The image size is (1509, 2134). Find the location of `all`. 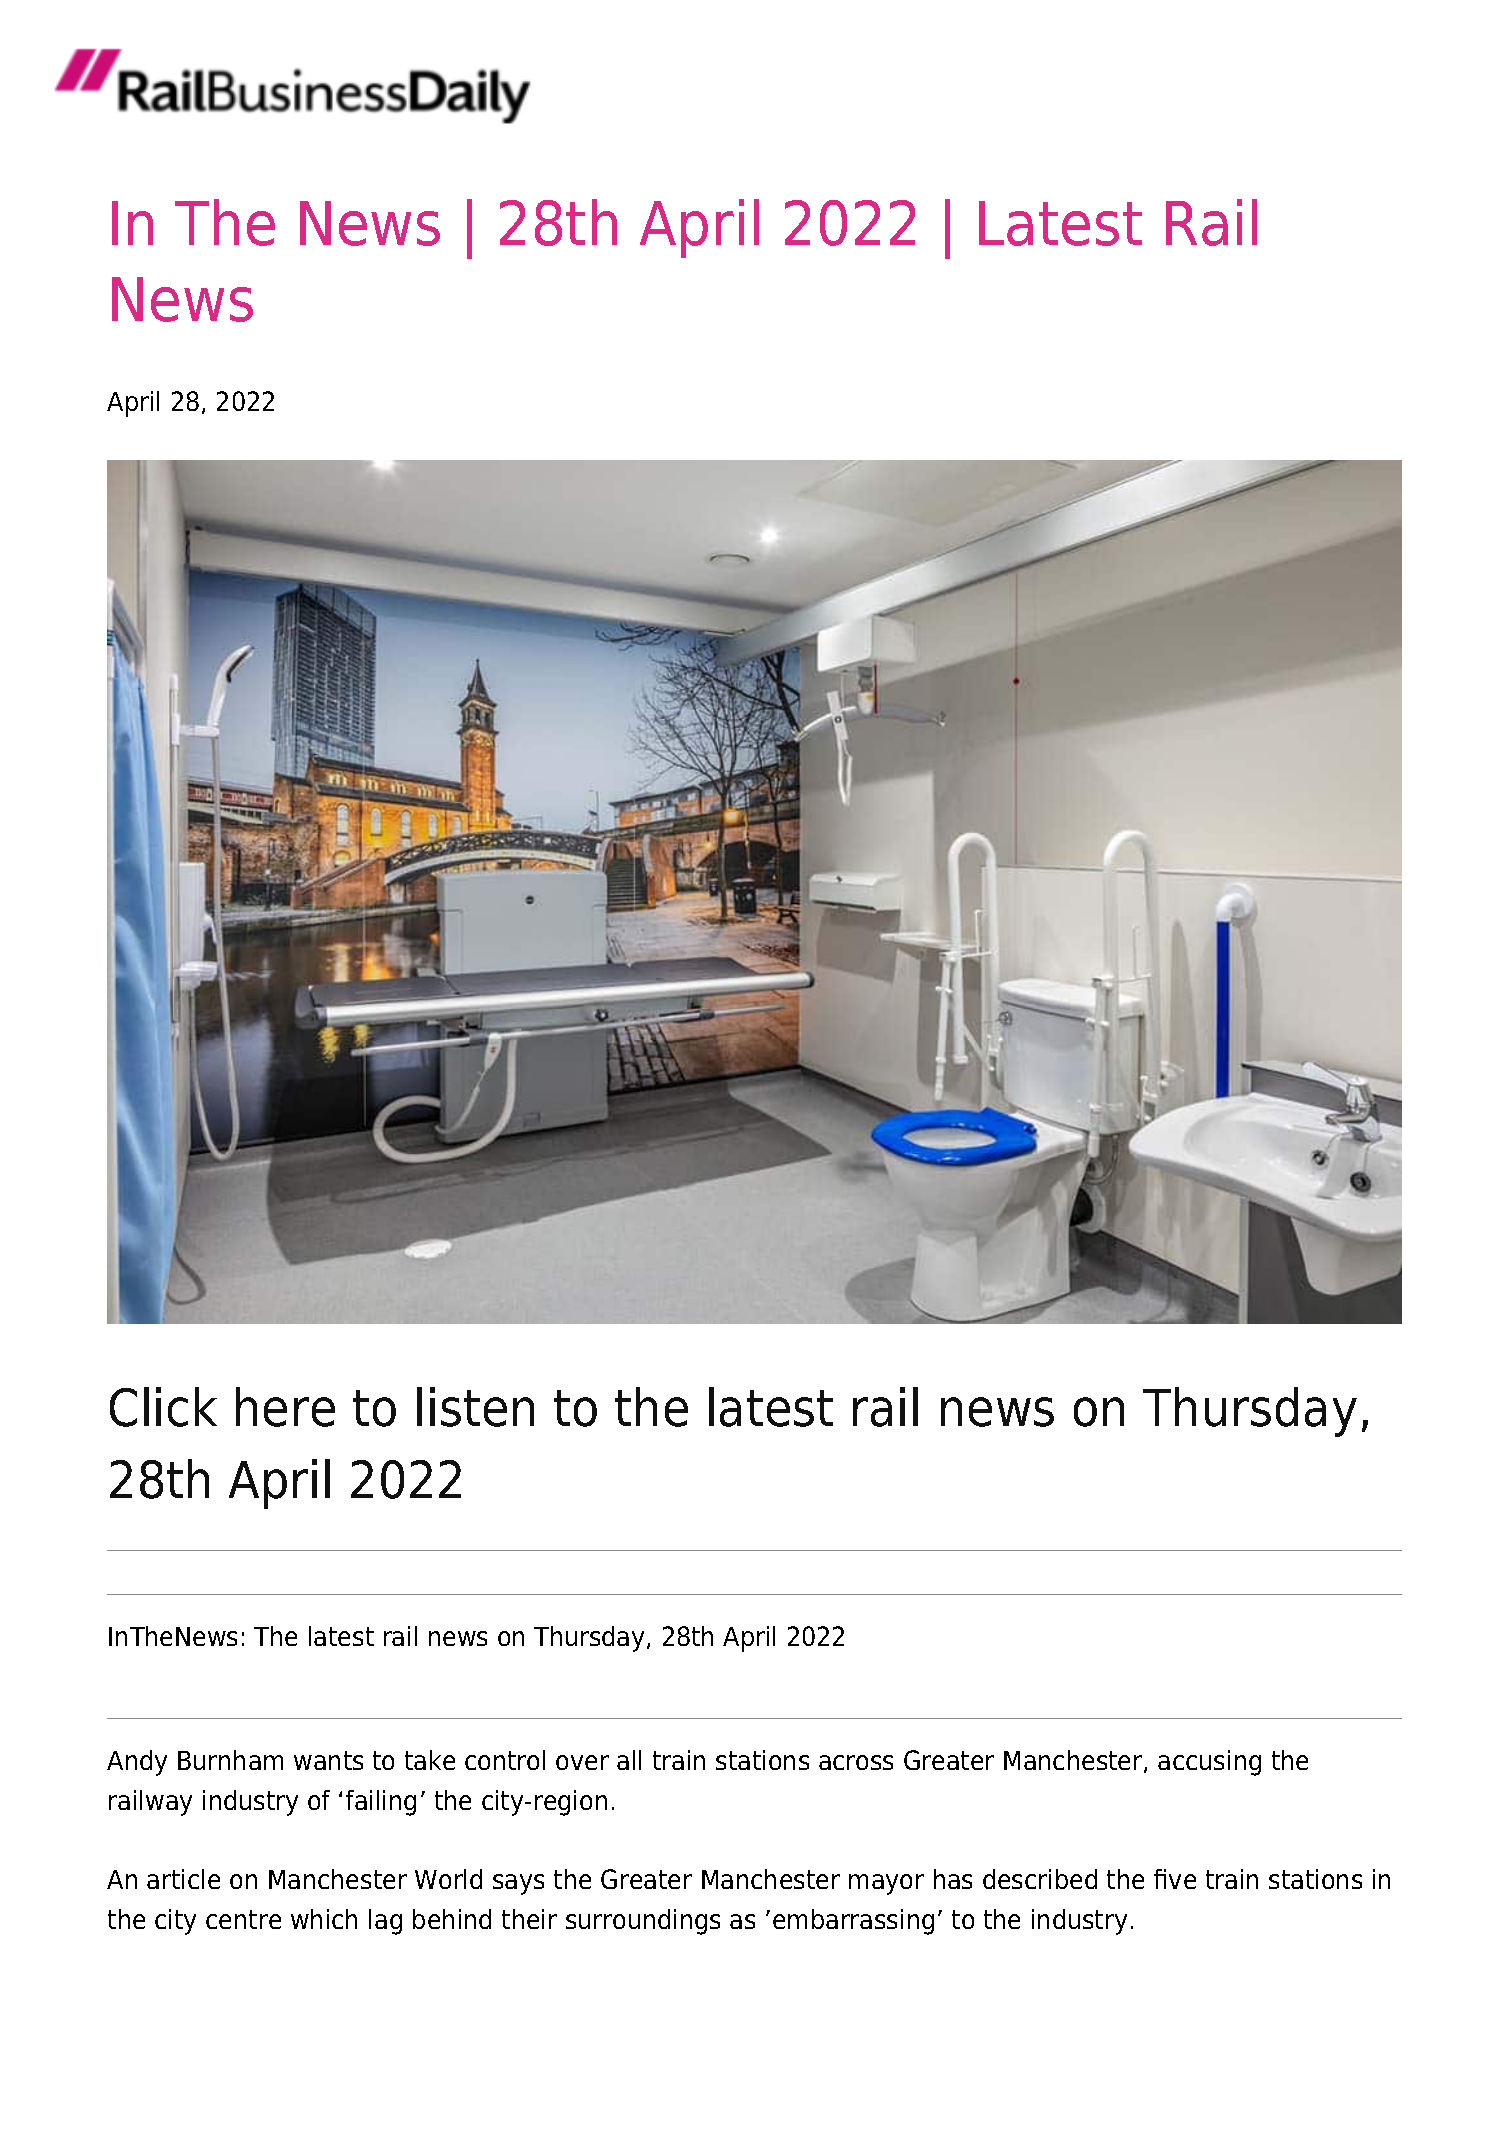

all is located at coordinates (629, 1760).
